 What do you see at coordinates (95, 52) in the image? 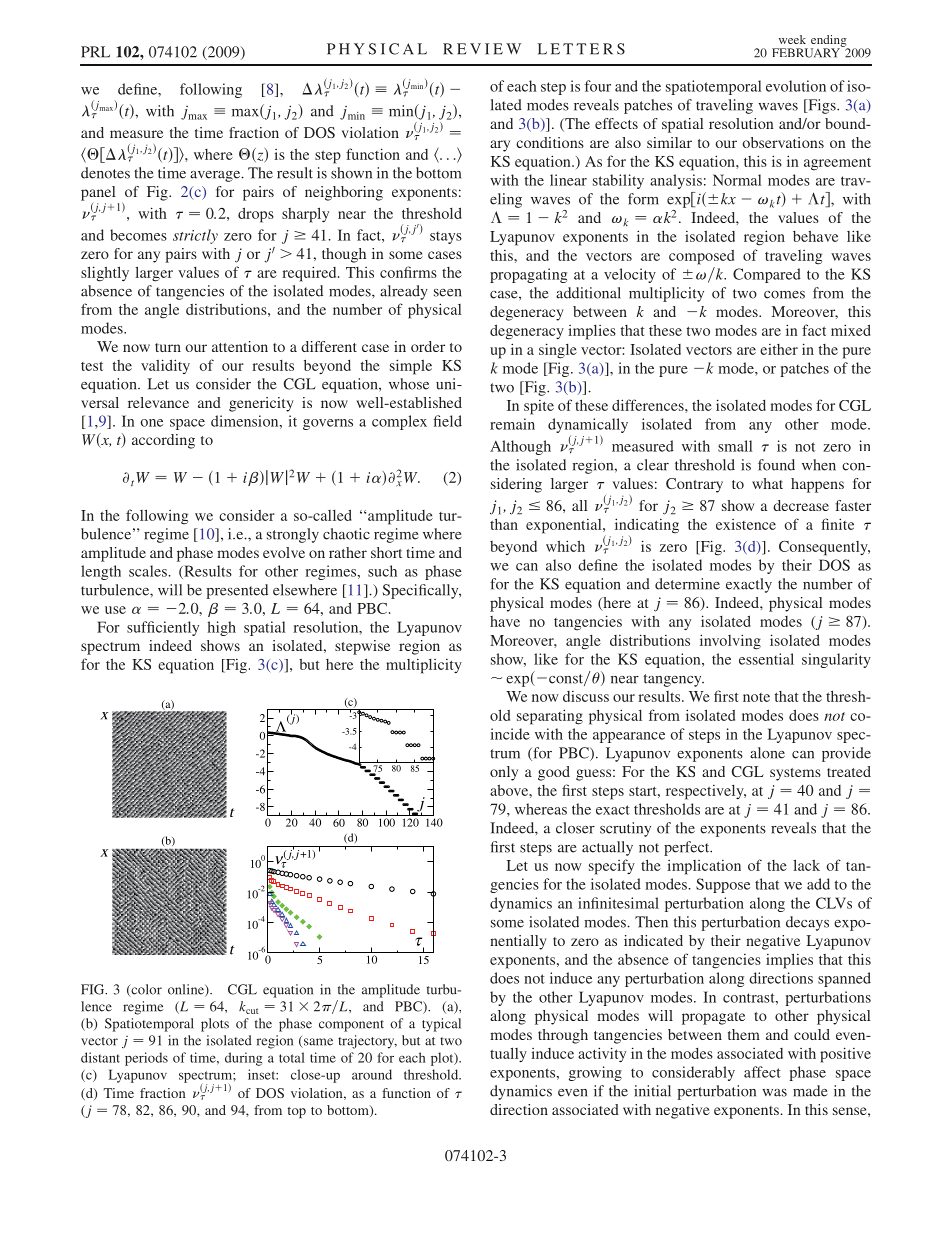
I see `PRL` at bounding box center [95, 52].
